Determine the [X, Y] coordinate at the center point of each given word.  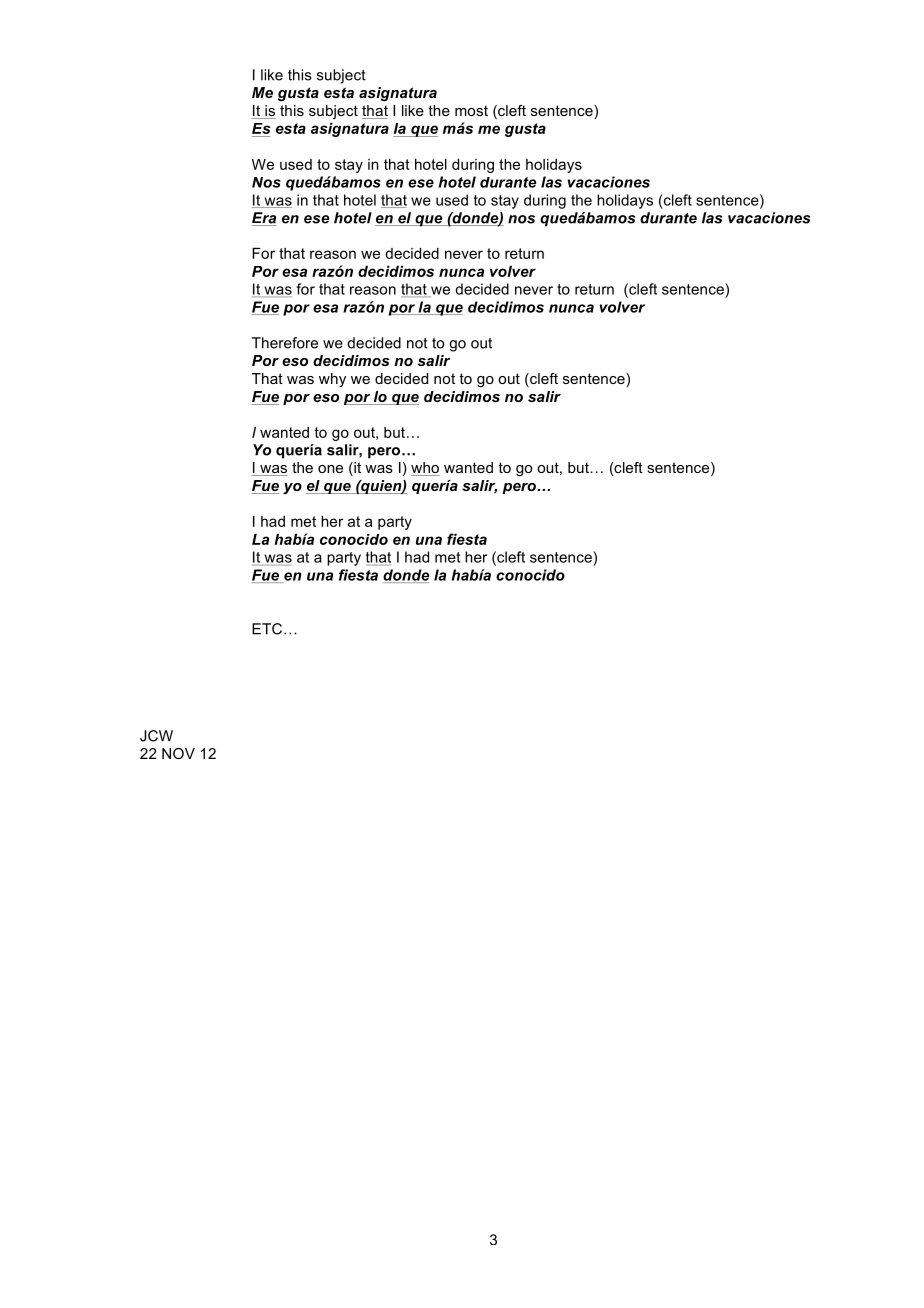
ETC [267, 629]
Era [264, 219]
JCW [156, 736]
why [332, 380]
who [425, 469]
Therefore [285, 343]
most [471, 110]
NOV [178, 753]
